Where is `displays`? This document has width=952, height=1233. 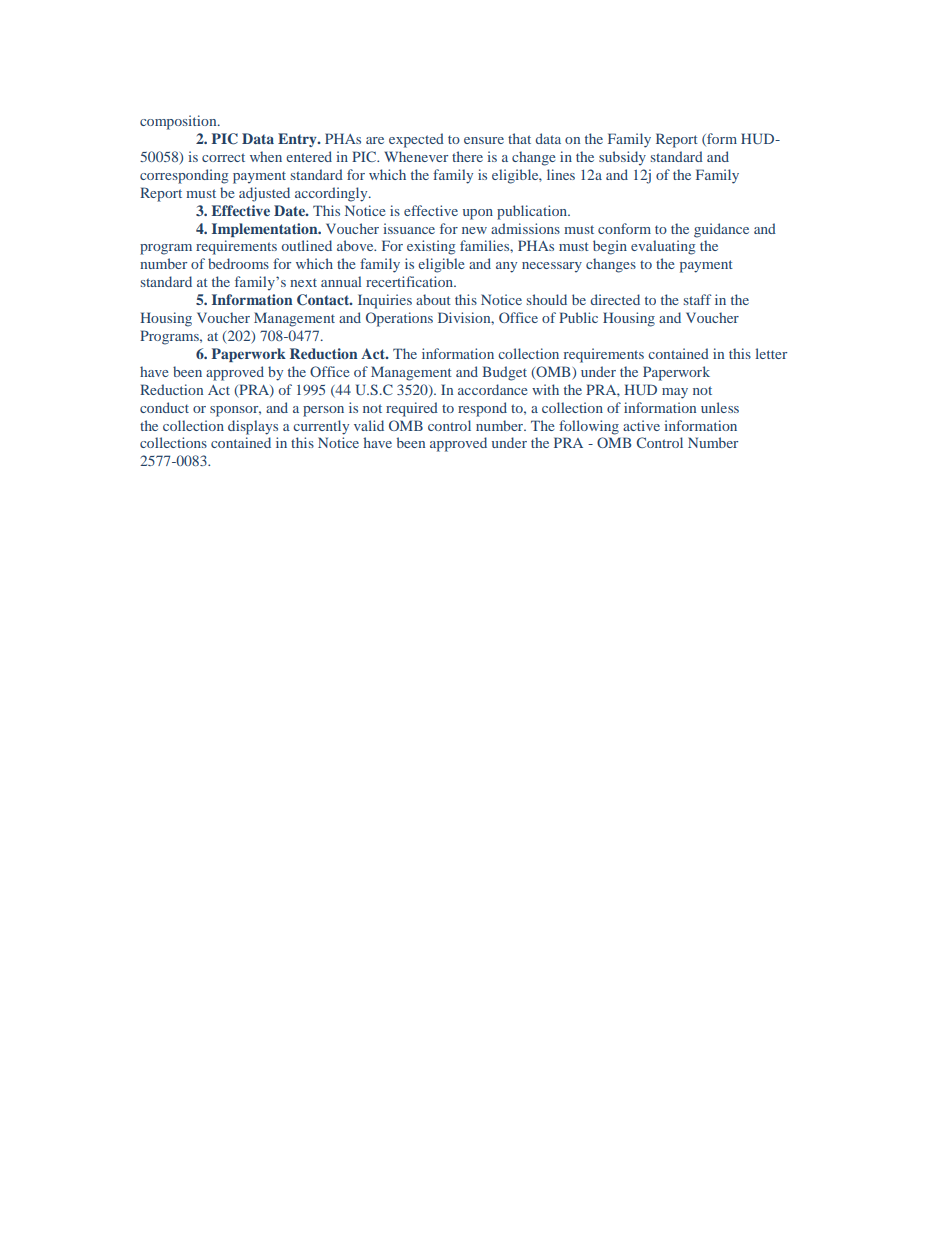 displays is located at coordinates (253, 427).
